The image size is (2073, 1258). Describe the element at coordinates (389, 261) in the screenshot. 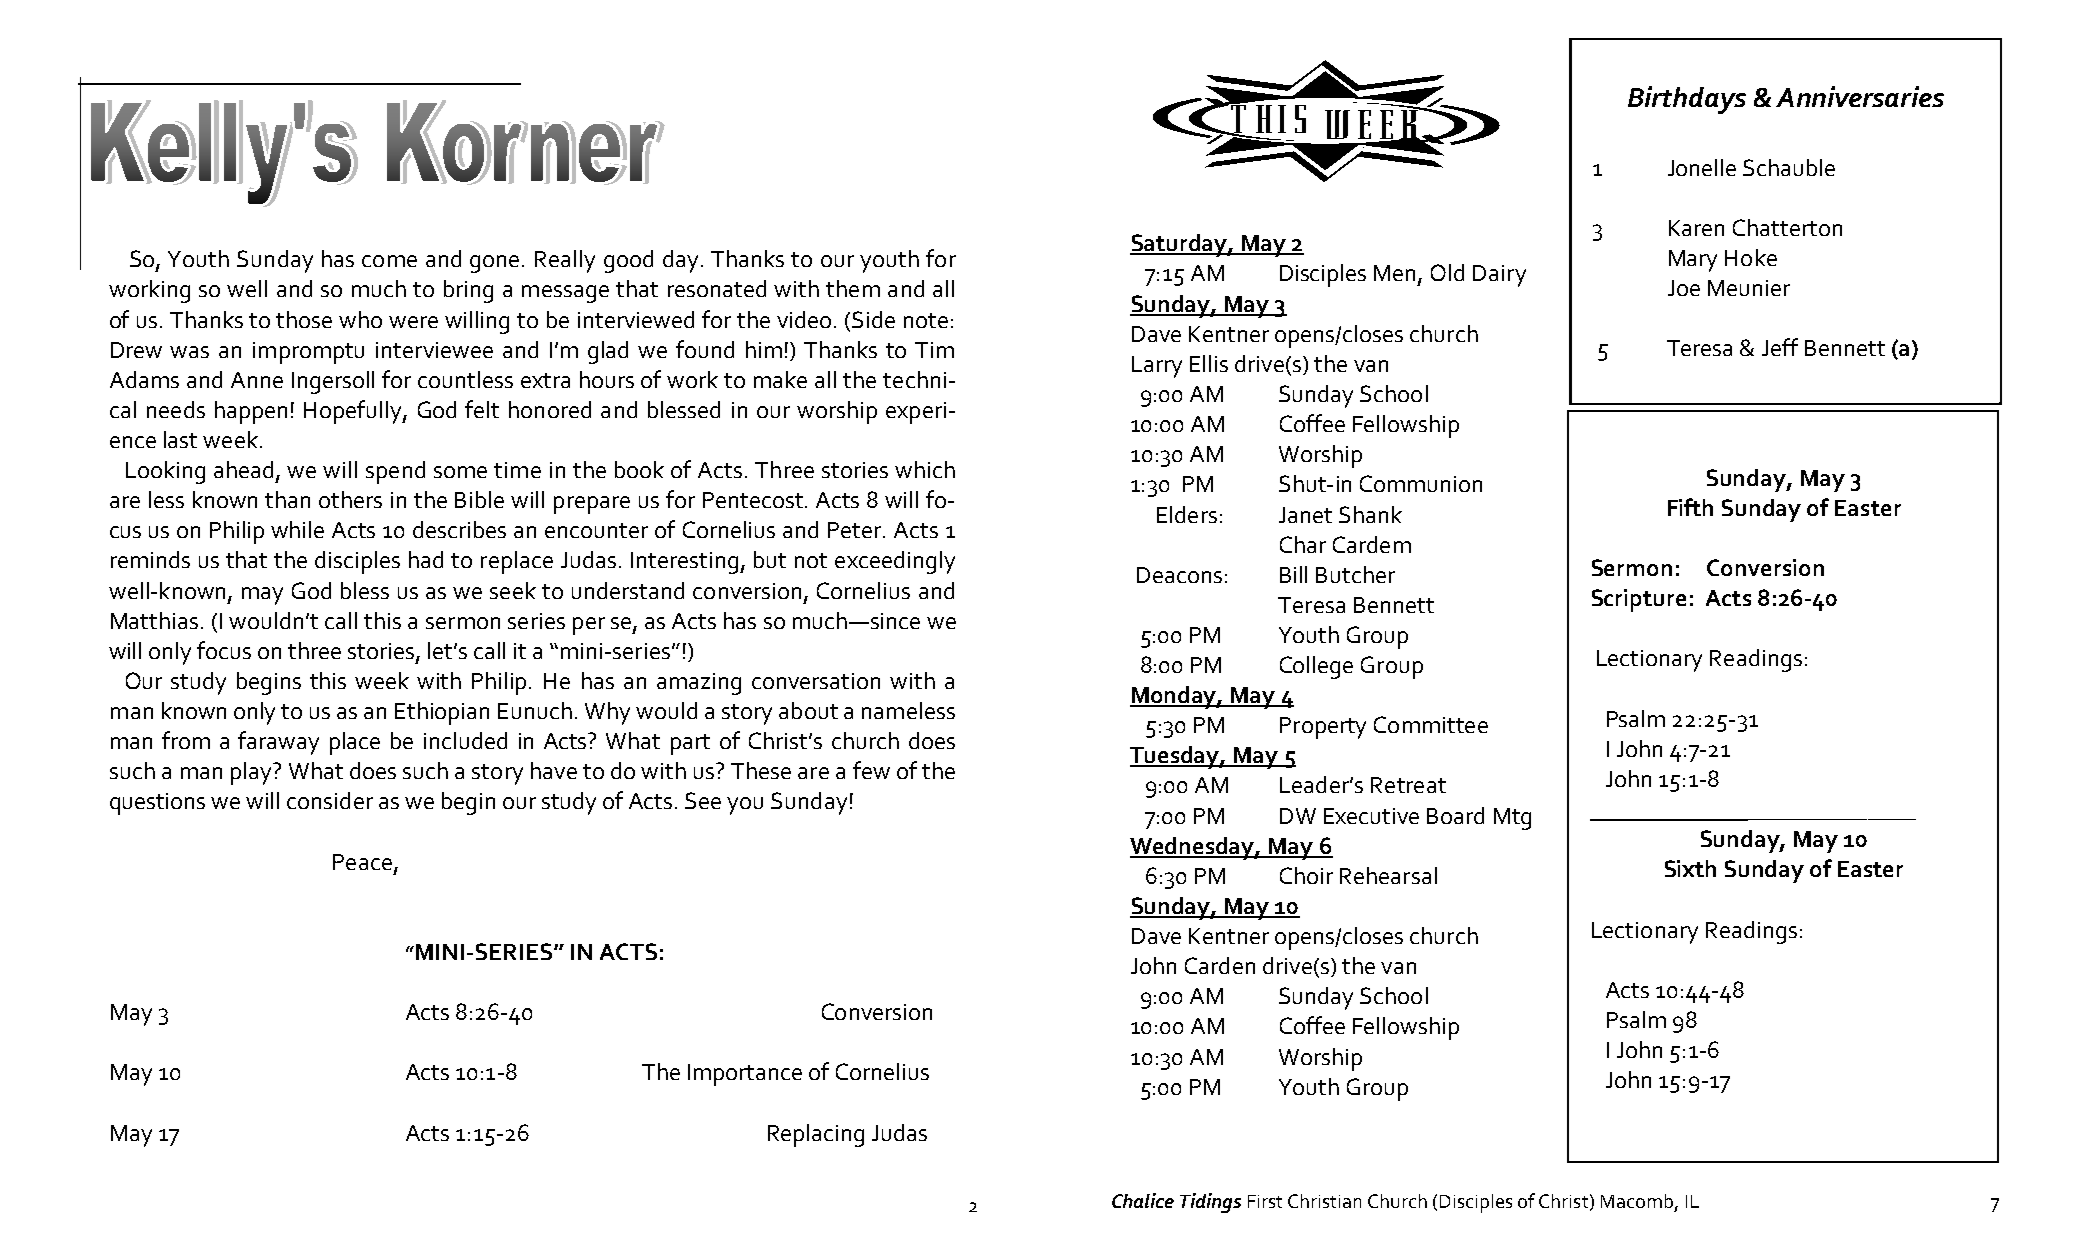

I see `come` at that location.
